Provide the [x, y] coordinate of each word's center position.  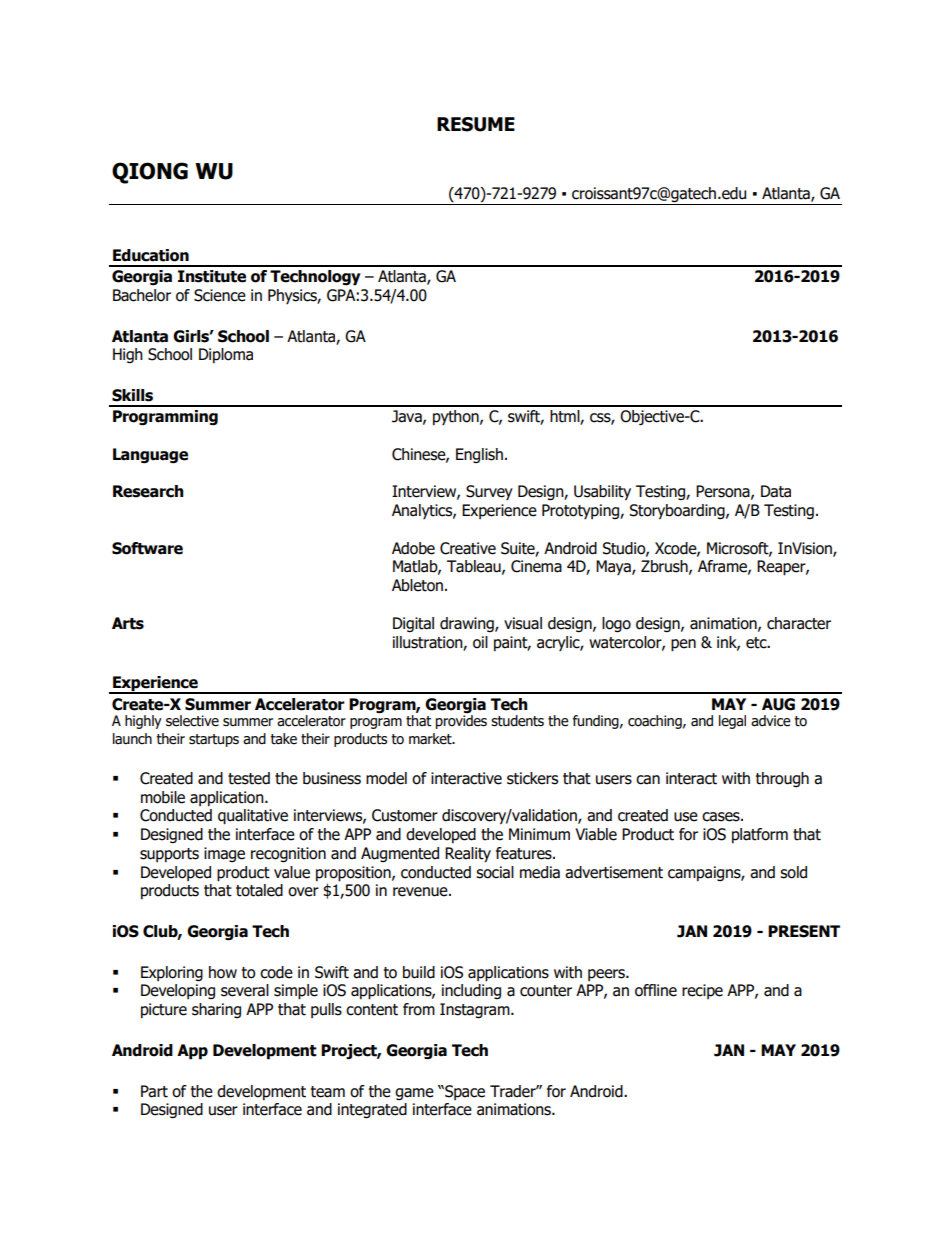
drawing [468, 624]
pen [683, 645]
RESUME [476, 124]
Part [154, 1091]
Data [776, 491]
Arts [128, 623]
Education [151, 255]
